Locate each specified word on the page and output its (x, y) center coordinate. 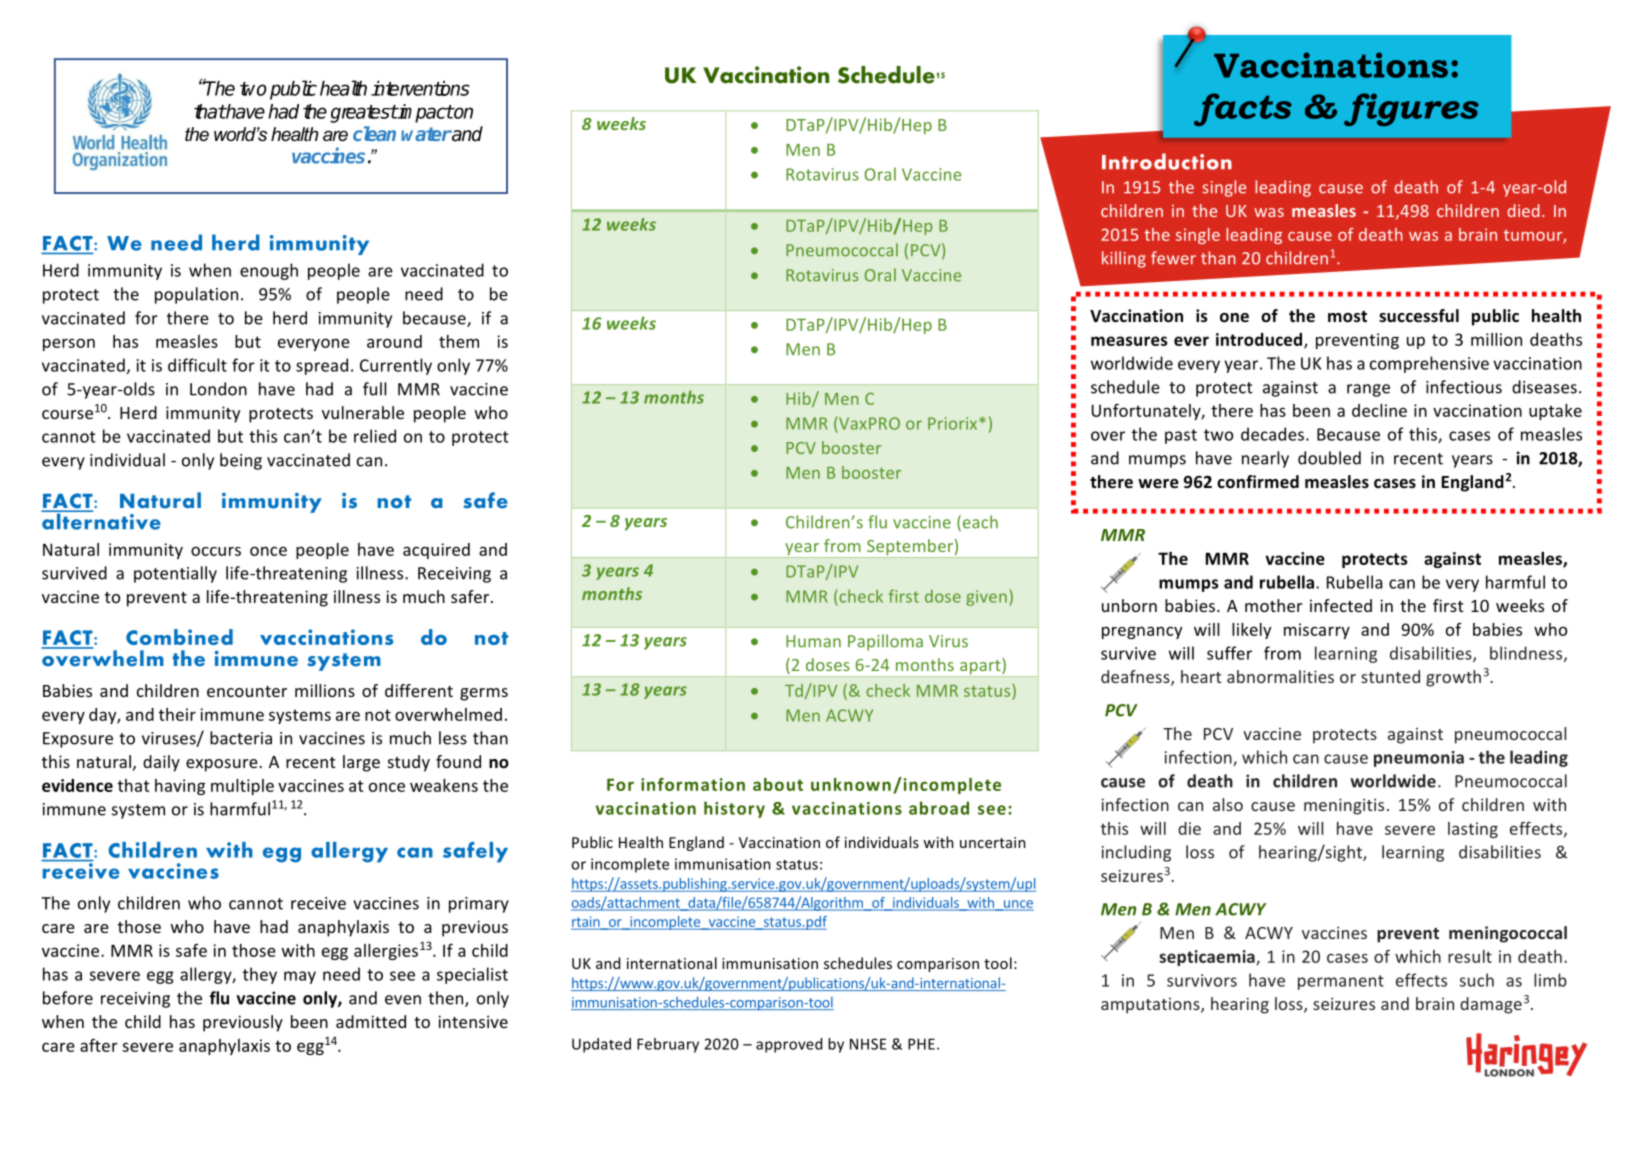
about (778, 784)
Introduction (1167, 161)
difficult (197, 365)
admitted (371, 1021)
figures (1411, 109)
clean (374, 133)
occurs (216, 551)
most (1347, 317)
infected (1341, 605)
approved (789, 1045)
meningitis (1344, 806)
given (986, 598)
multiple (242, 787)
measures (1129, 341)
